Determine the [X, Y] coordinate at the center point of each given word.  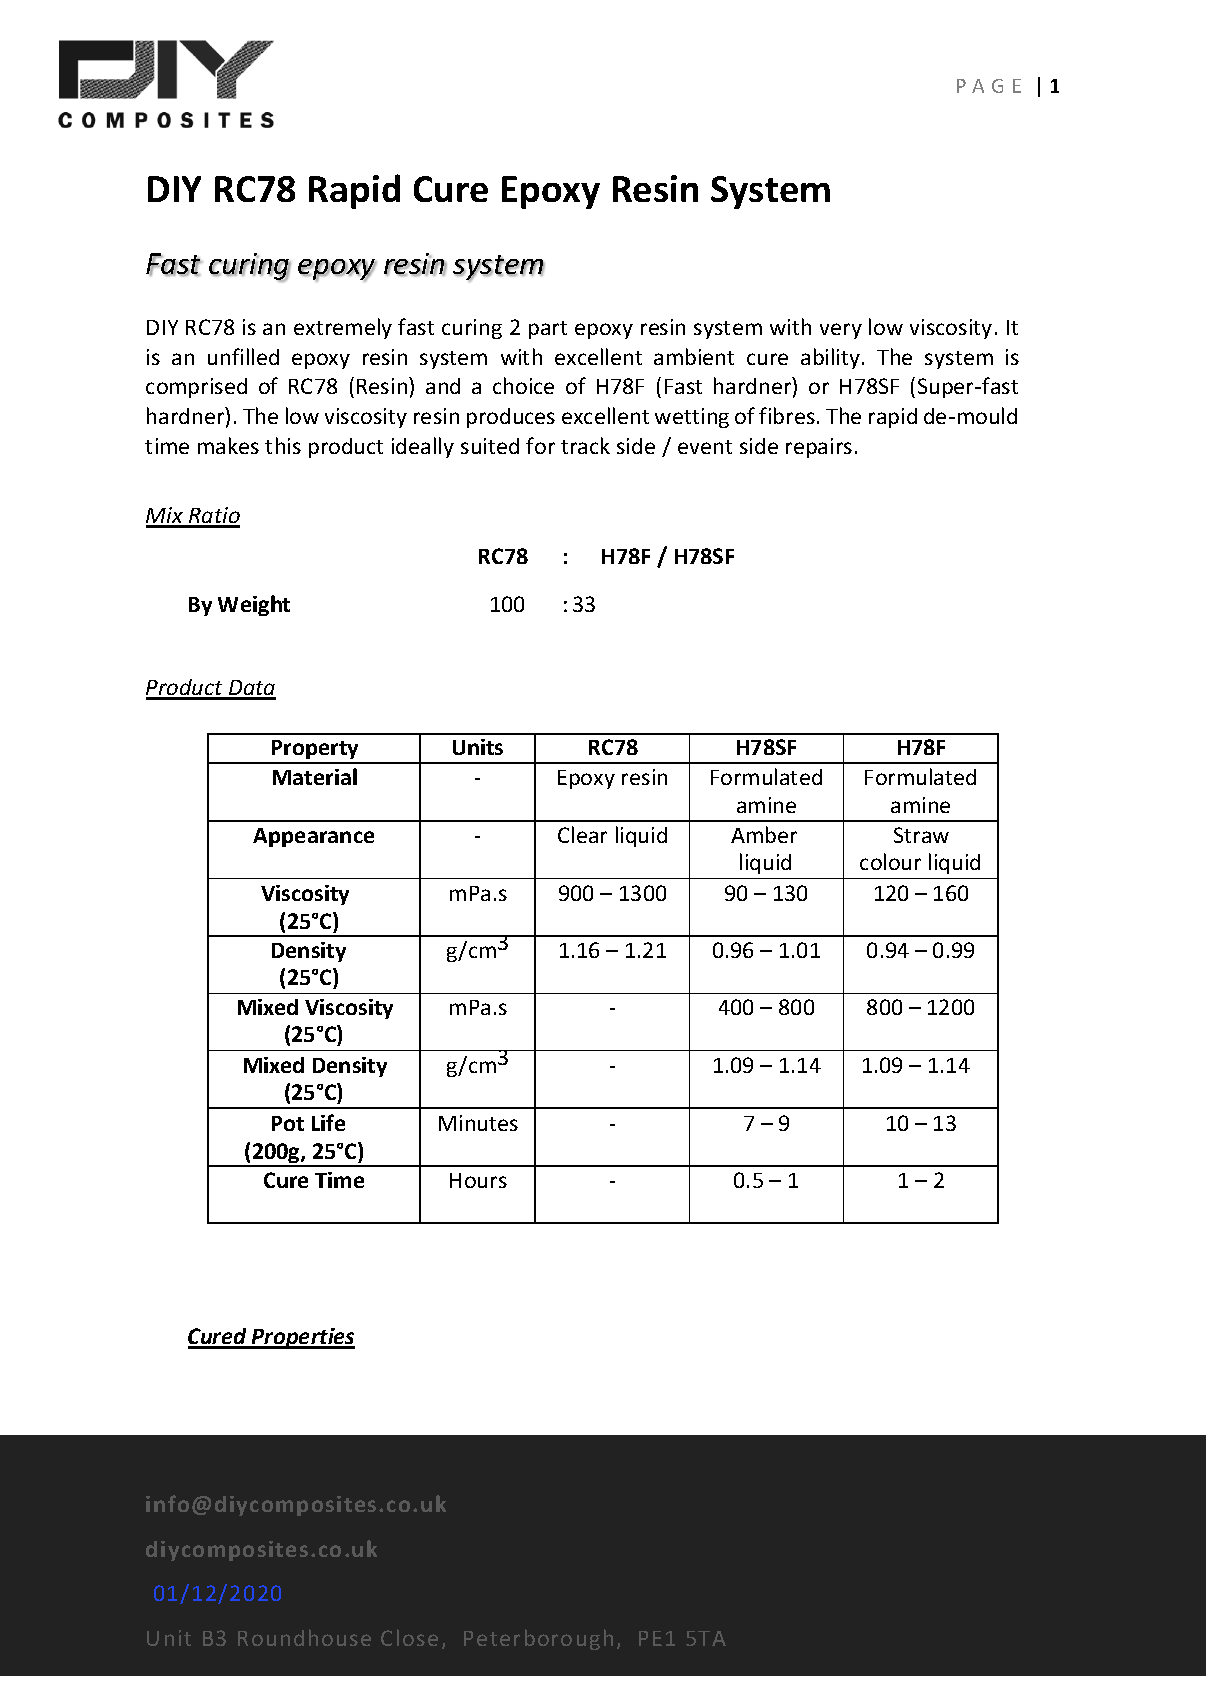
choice [523, 385]
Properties [302, 1338]
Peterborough [538, 1639]
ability [832, 358]
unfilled [243, 356]
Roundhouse [304, 1637]
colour [890, 861]
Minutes [478, 1123]
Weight [254, 605]
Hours [478, 1180]
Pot [288, 1123]
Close [409, 1637]
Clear [582, 834]
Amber [764, 834]
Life [328, 1122]
